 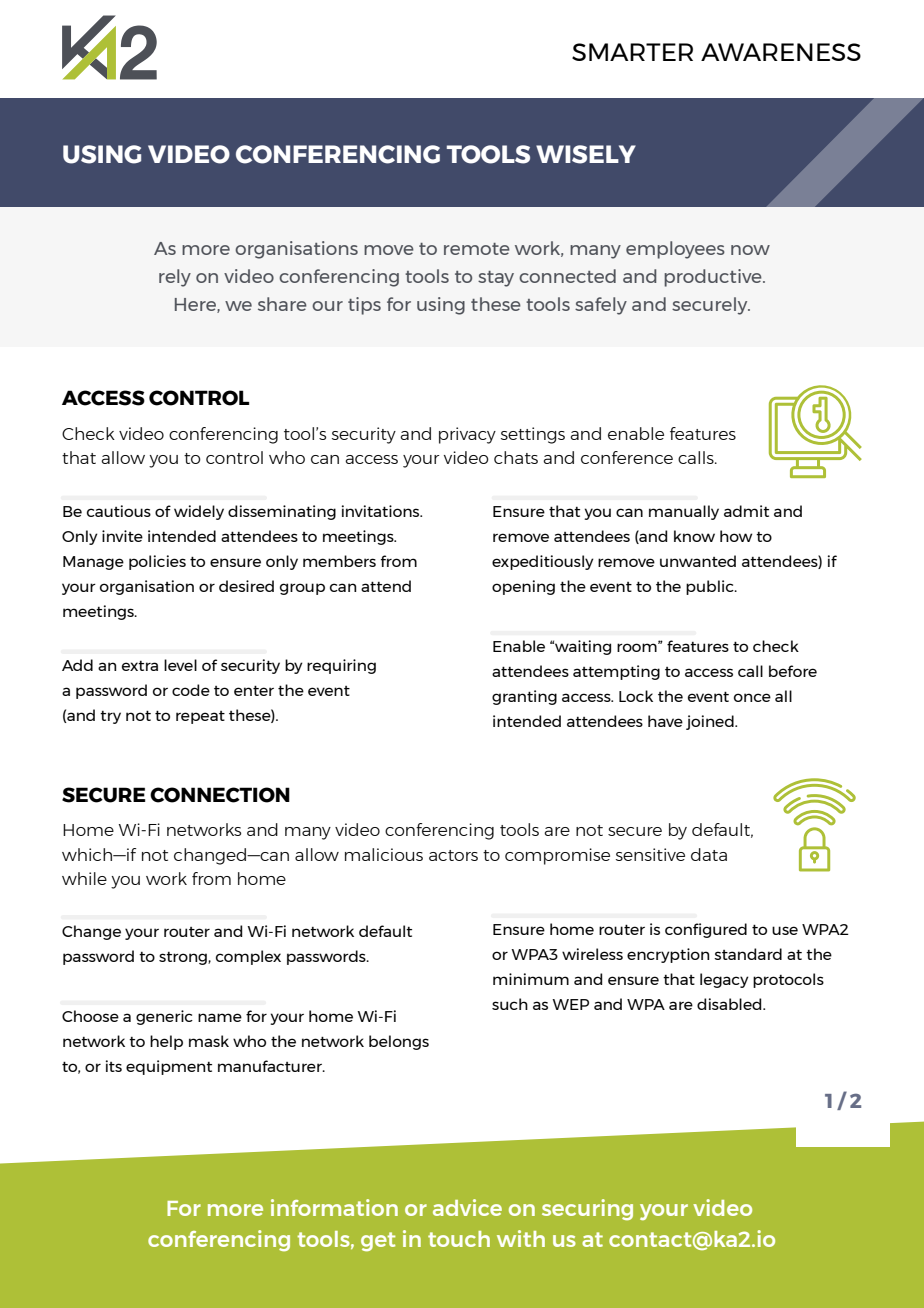 What do you see at coordinates (169, 1067) in the image?
I see `equipment` at bounding box center [169, 1067].
